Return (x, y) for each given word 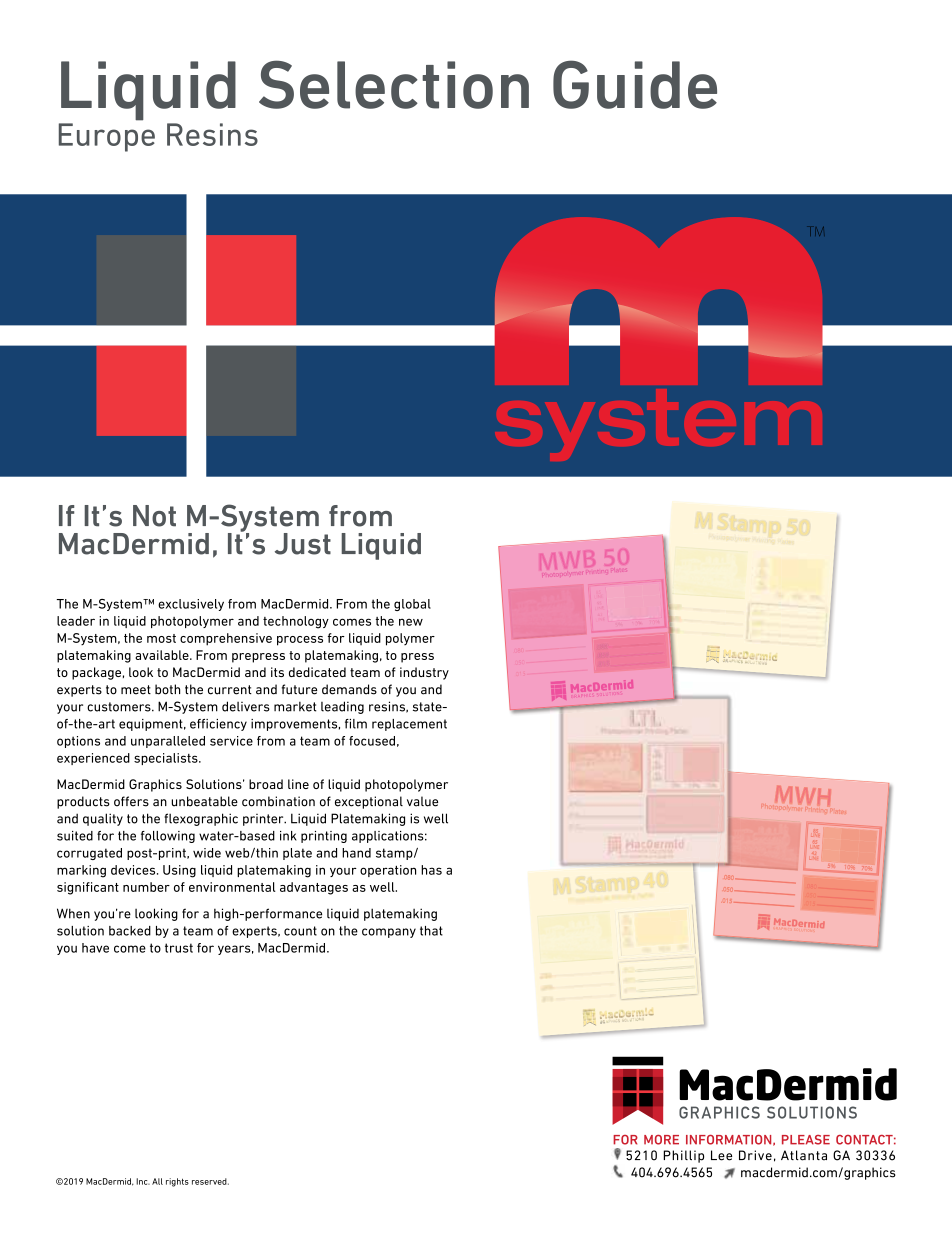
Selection (394, 84)
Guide (635, 84)
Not (154, 516)
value (422, 801)
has (431, 870)
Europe (107, 137)
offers (131, 801)
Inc (143, 1181)
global (412, 605)
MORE (661, 1140)
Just (303, 544)
